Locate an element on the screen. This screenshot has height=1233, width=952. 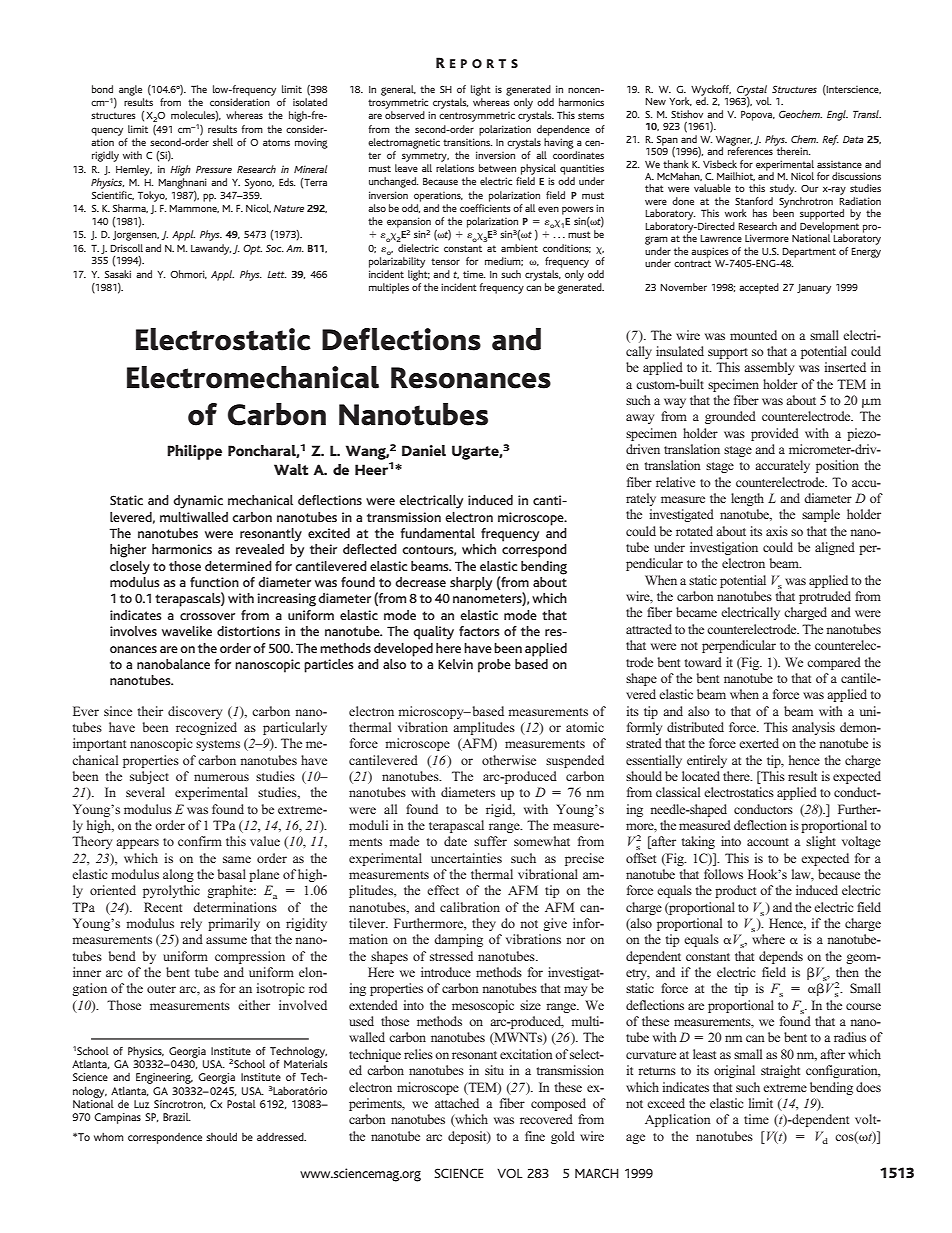
transitions is located at coordinates (467, 142).
